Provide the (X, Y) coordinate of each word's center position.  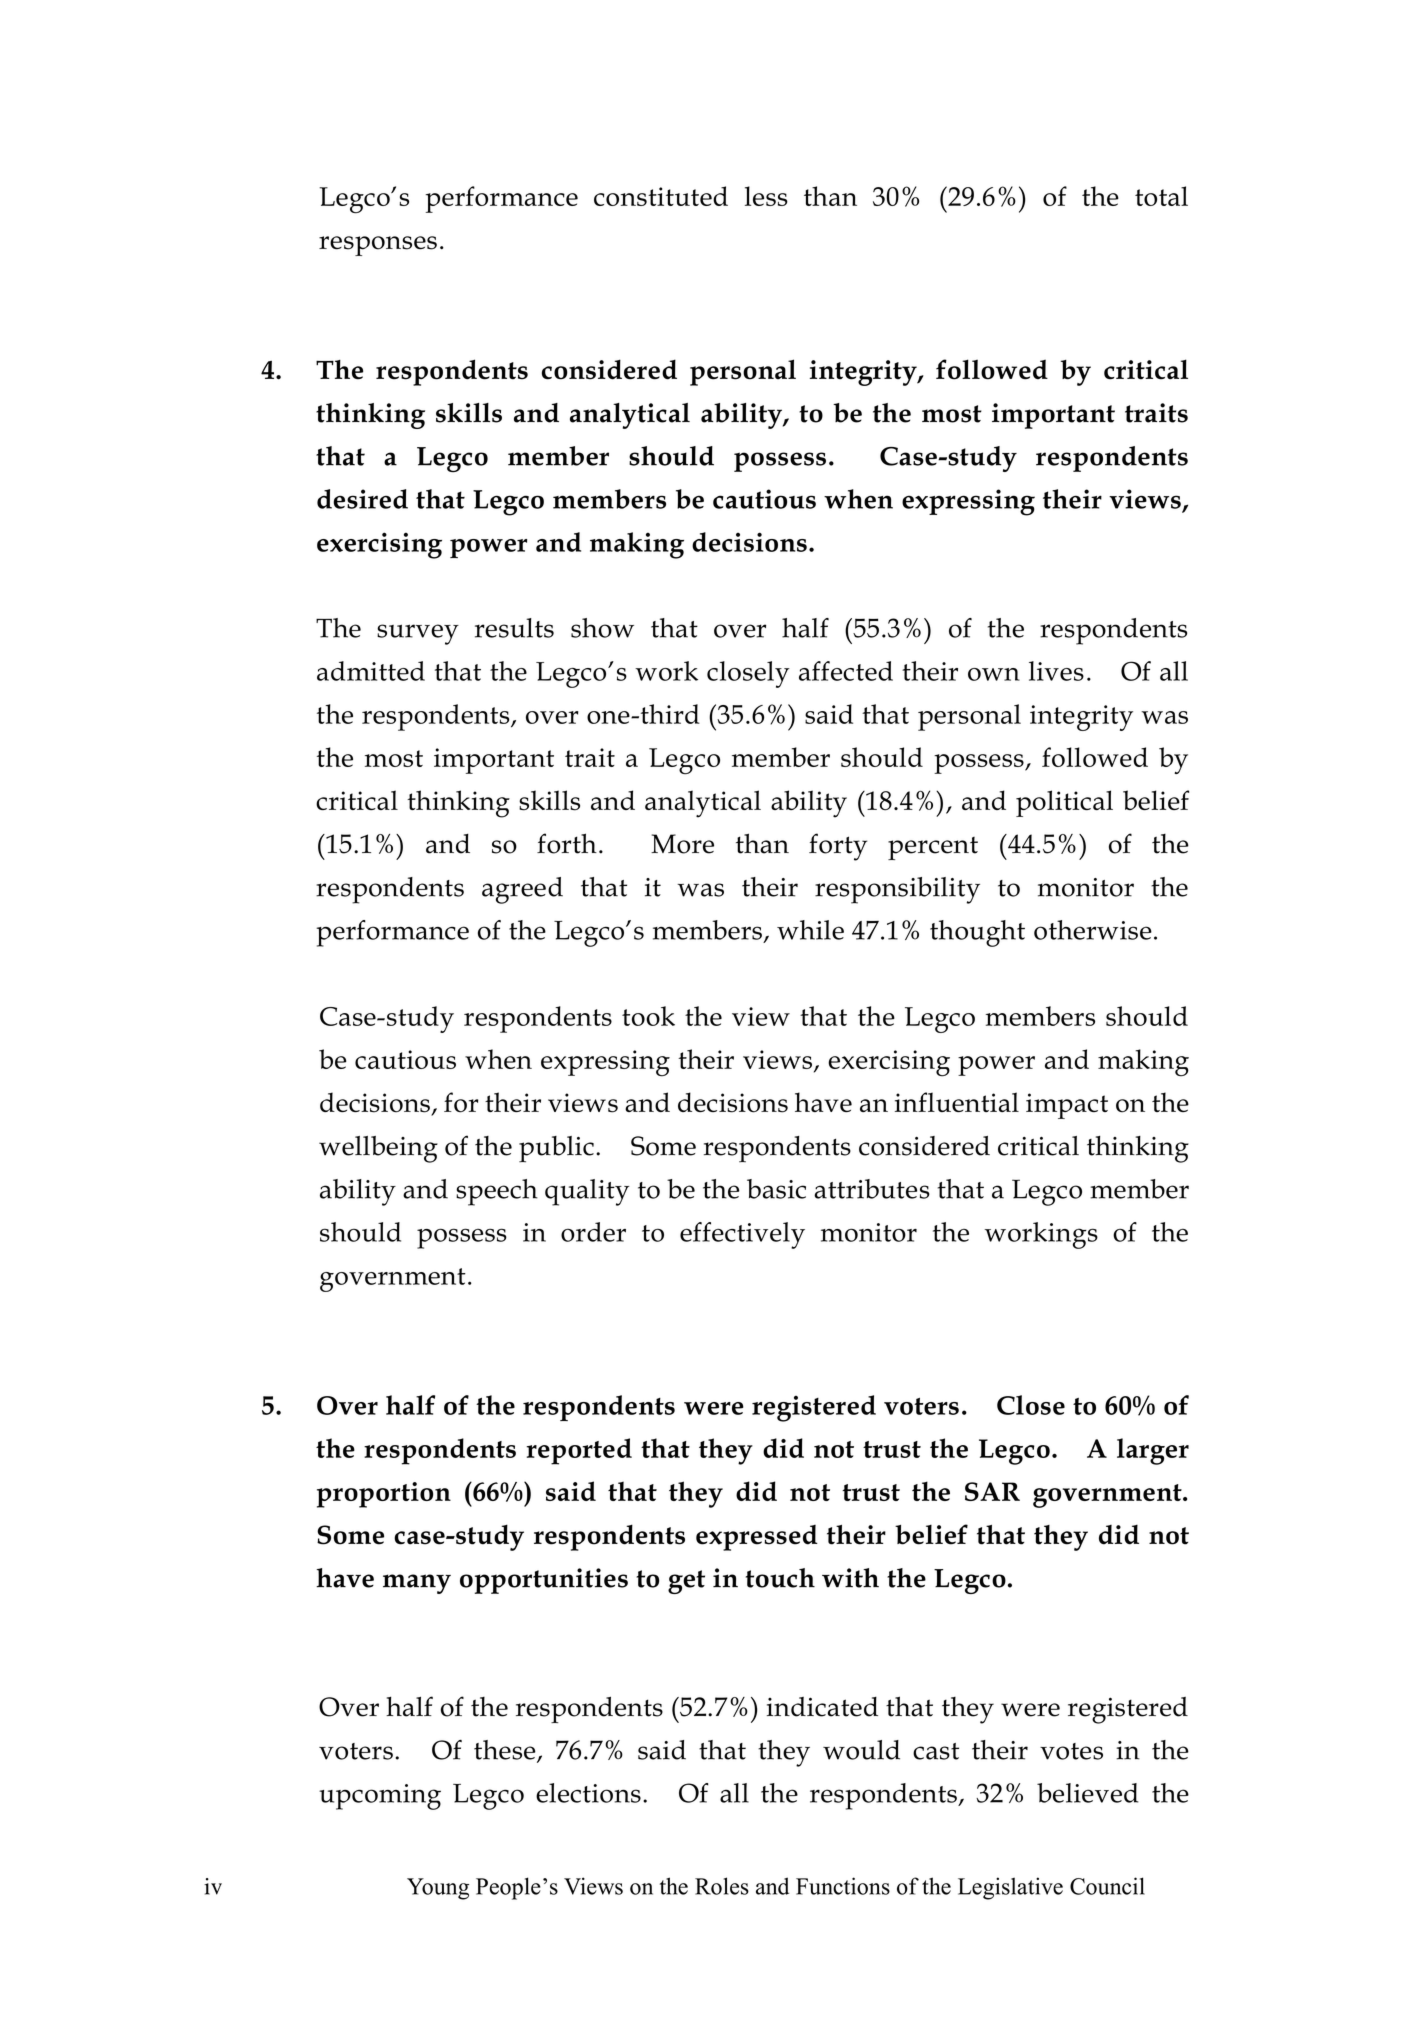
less (766, 196)
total (1161, 196)
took (648, 1016)
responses (378, 246)
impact (1067, 1106)
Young (438, 1889)
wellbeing (378, 1149)
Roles (722, 1886)
